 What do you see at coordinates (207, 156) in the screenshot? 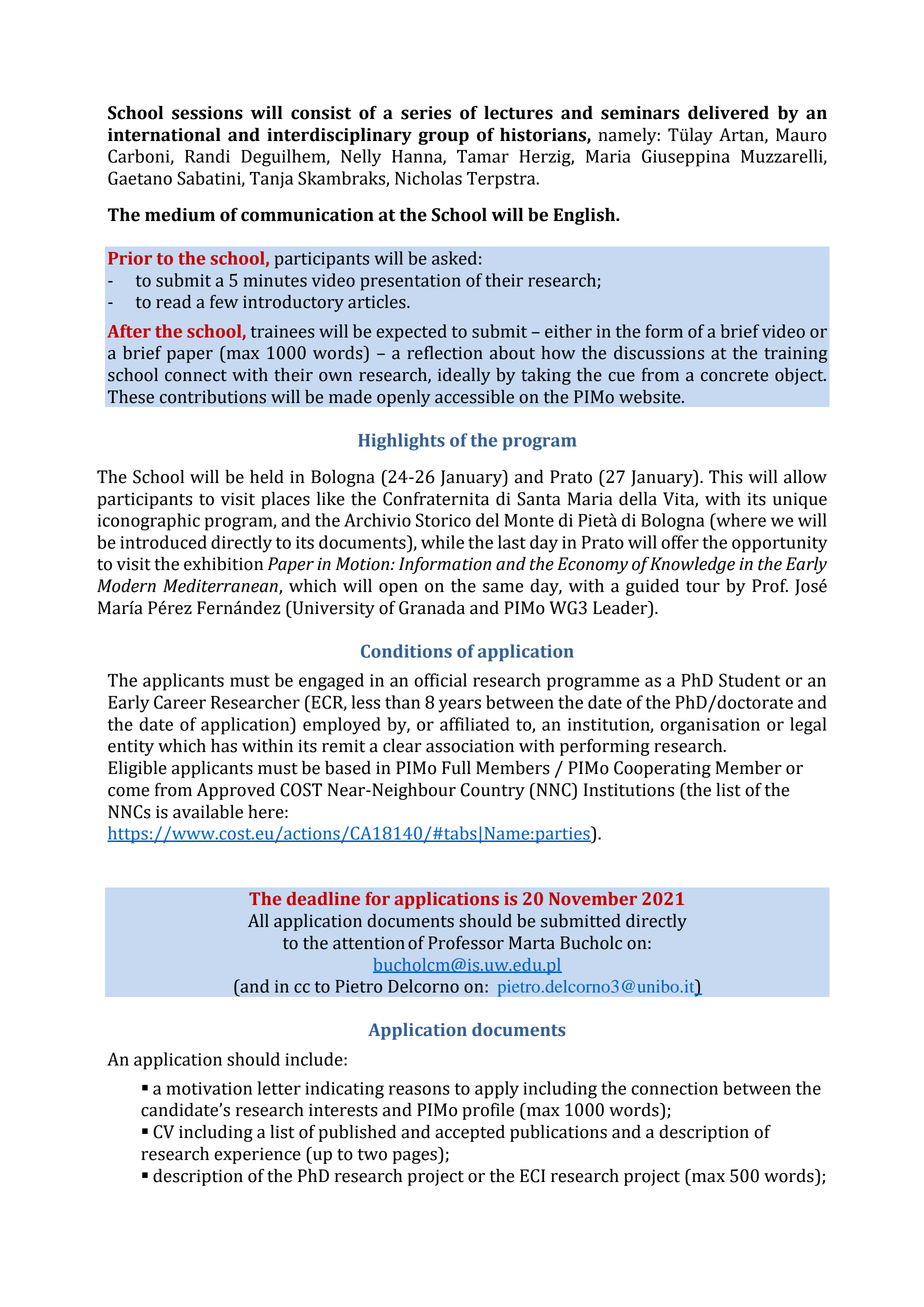
I see `Randi` at bounding box center [207, 156].
